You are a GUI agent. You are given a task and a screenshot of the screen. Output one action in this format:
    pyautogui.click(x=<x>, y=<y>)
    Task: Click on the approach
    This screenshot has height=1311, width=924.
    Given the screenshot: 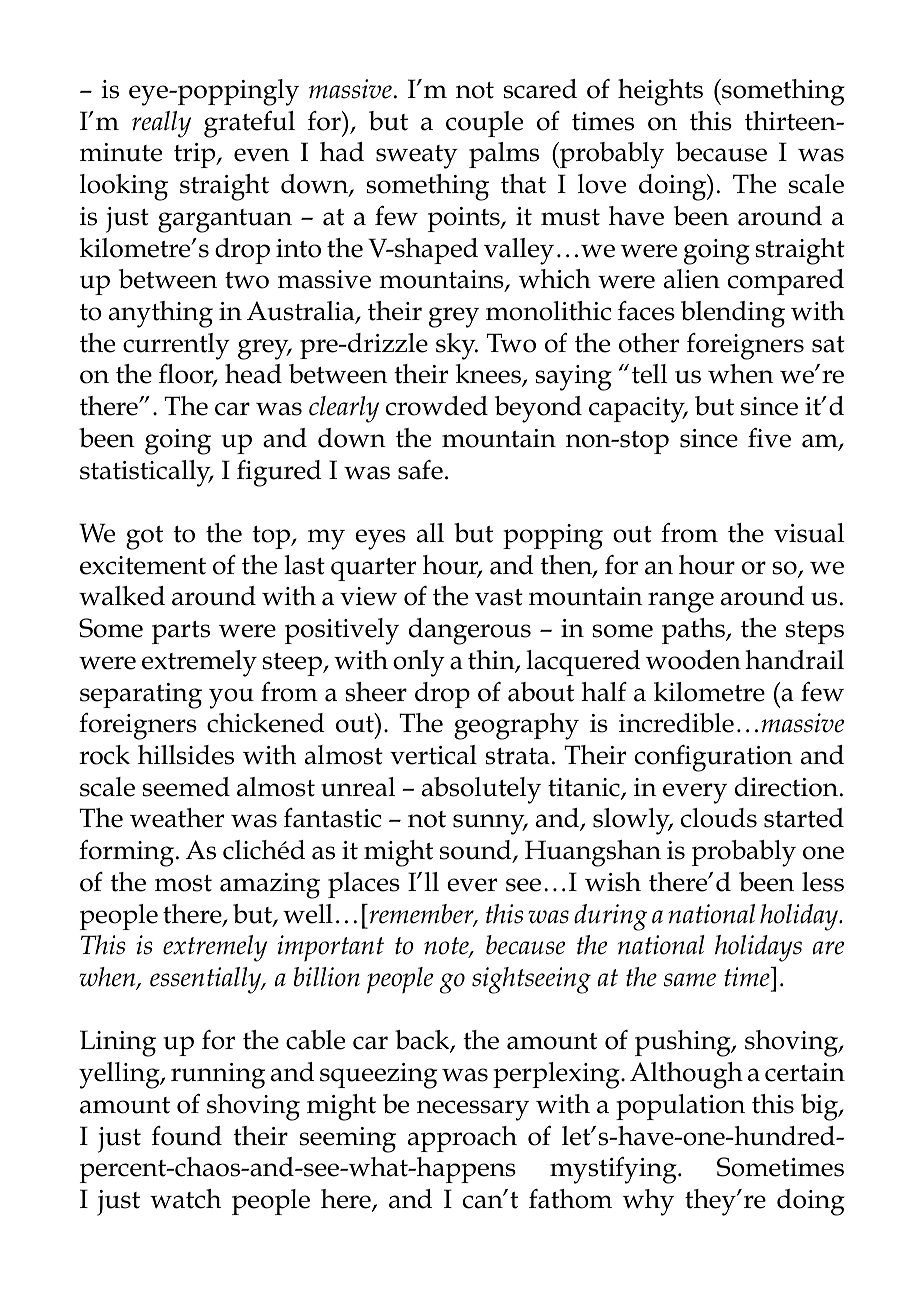 What is the action you would take?
    pyautogui.click(x=462, y=1139)
